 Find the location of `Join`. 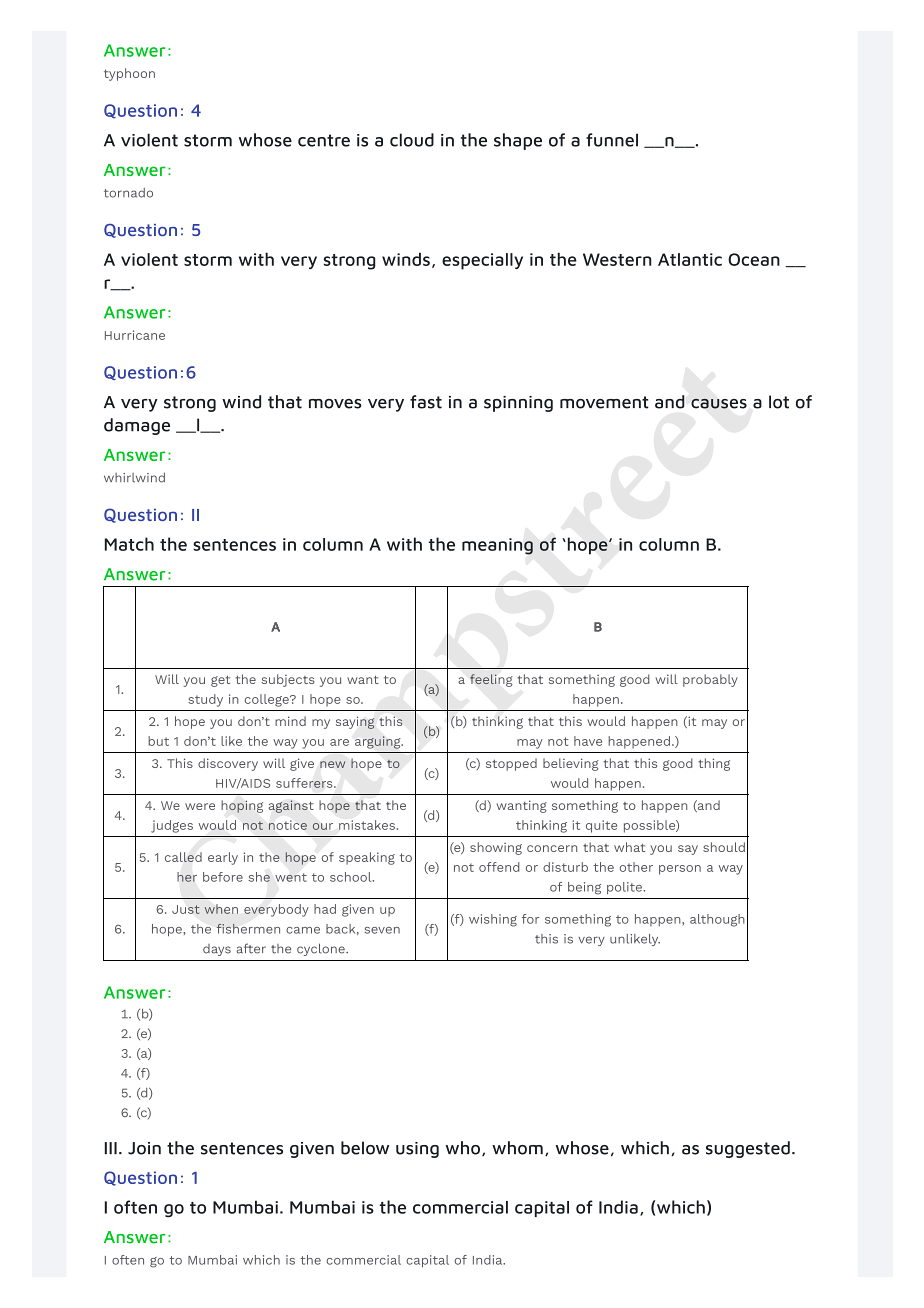

Join is located at coordinates (144, 1148).
